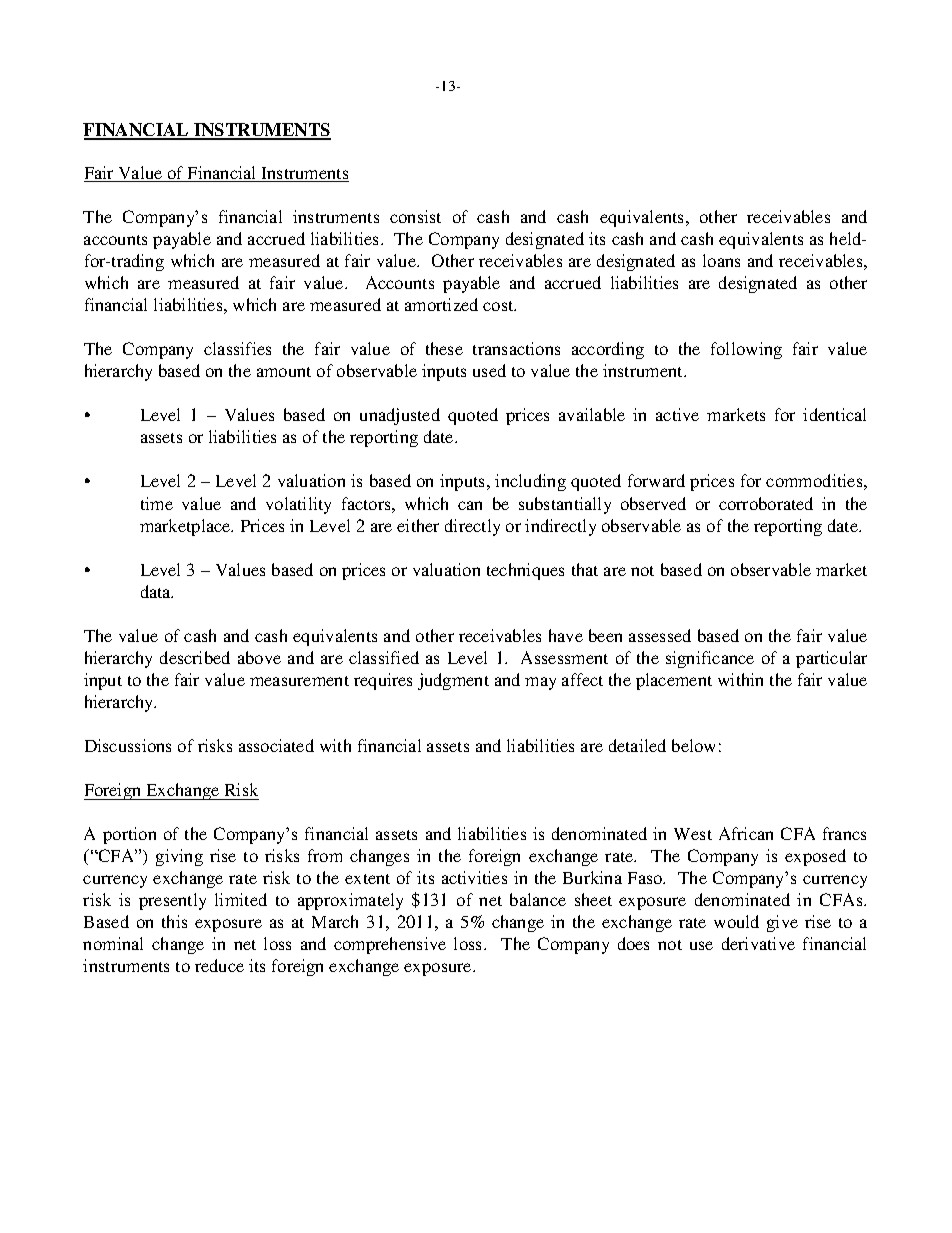 The height and width of the screenshot is (1233, 952). What do you see at coordinates (415, 216) in the screenshot?
I see `consist` at bounding box center [415, 216].
